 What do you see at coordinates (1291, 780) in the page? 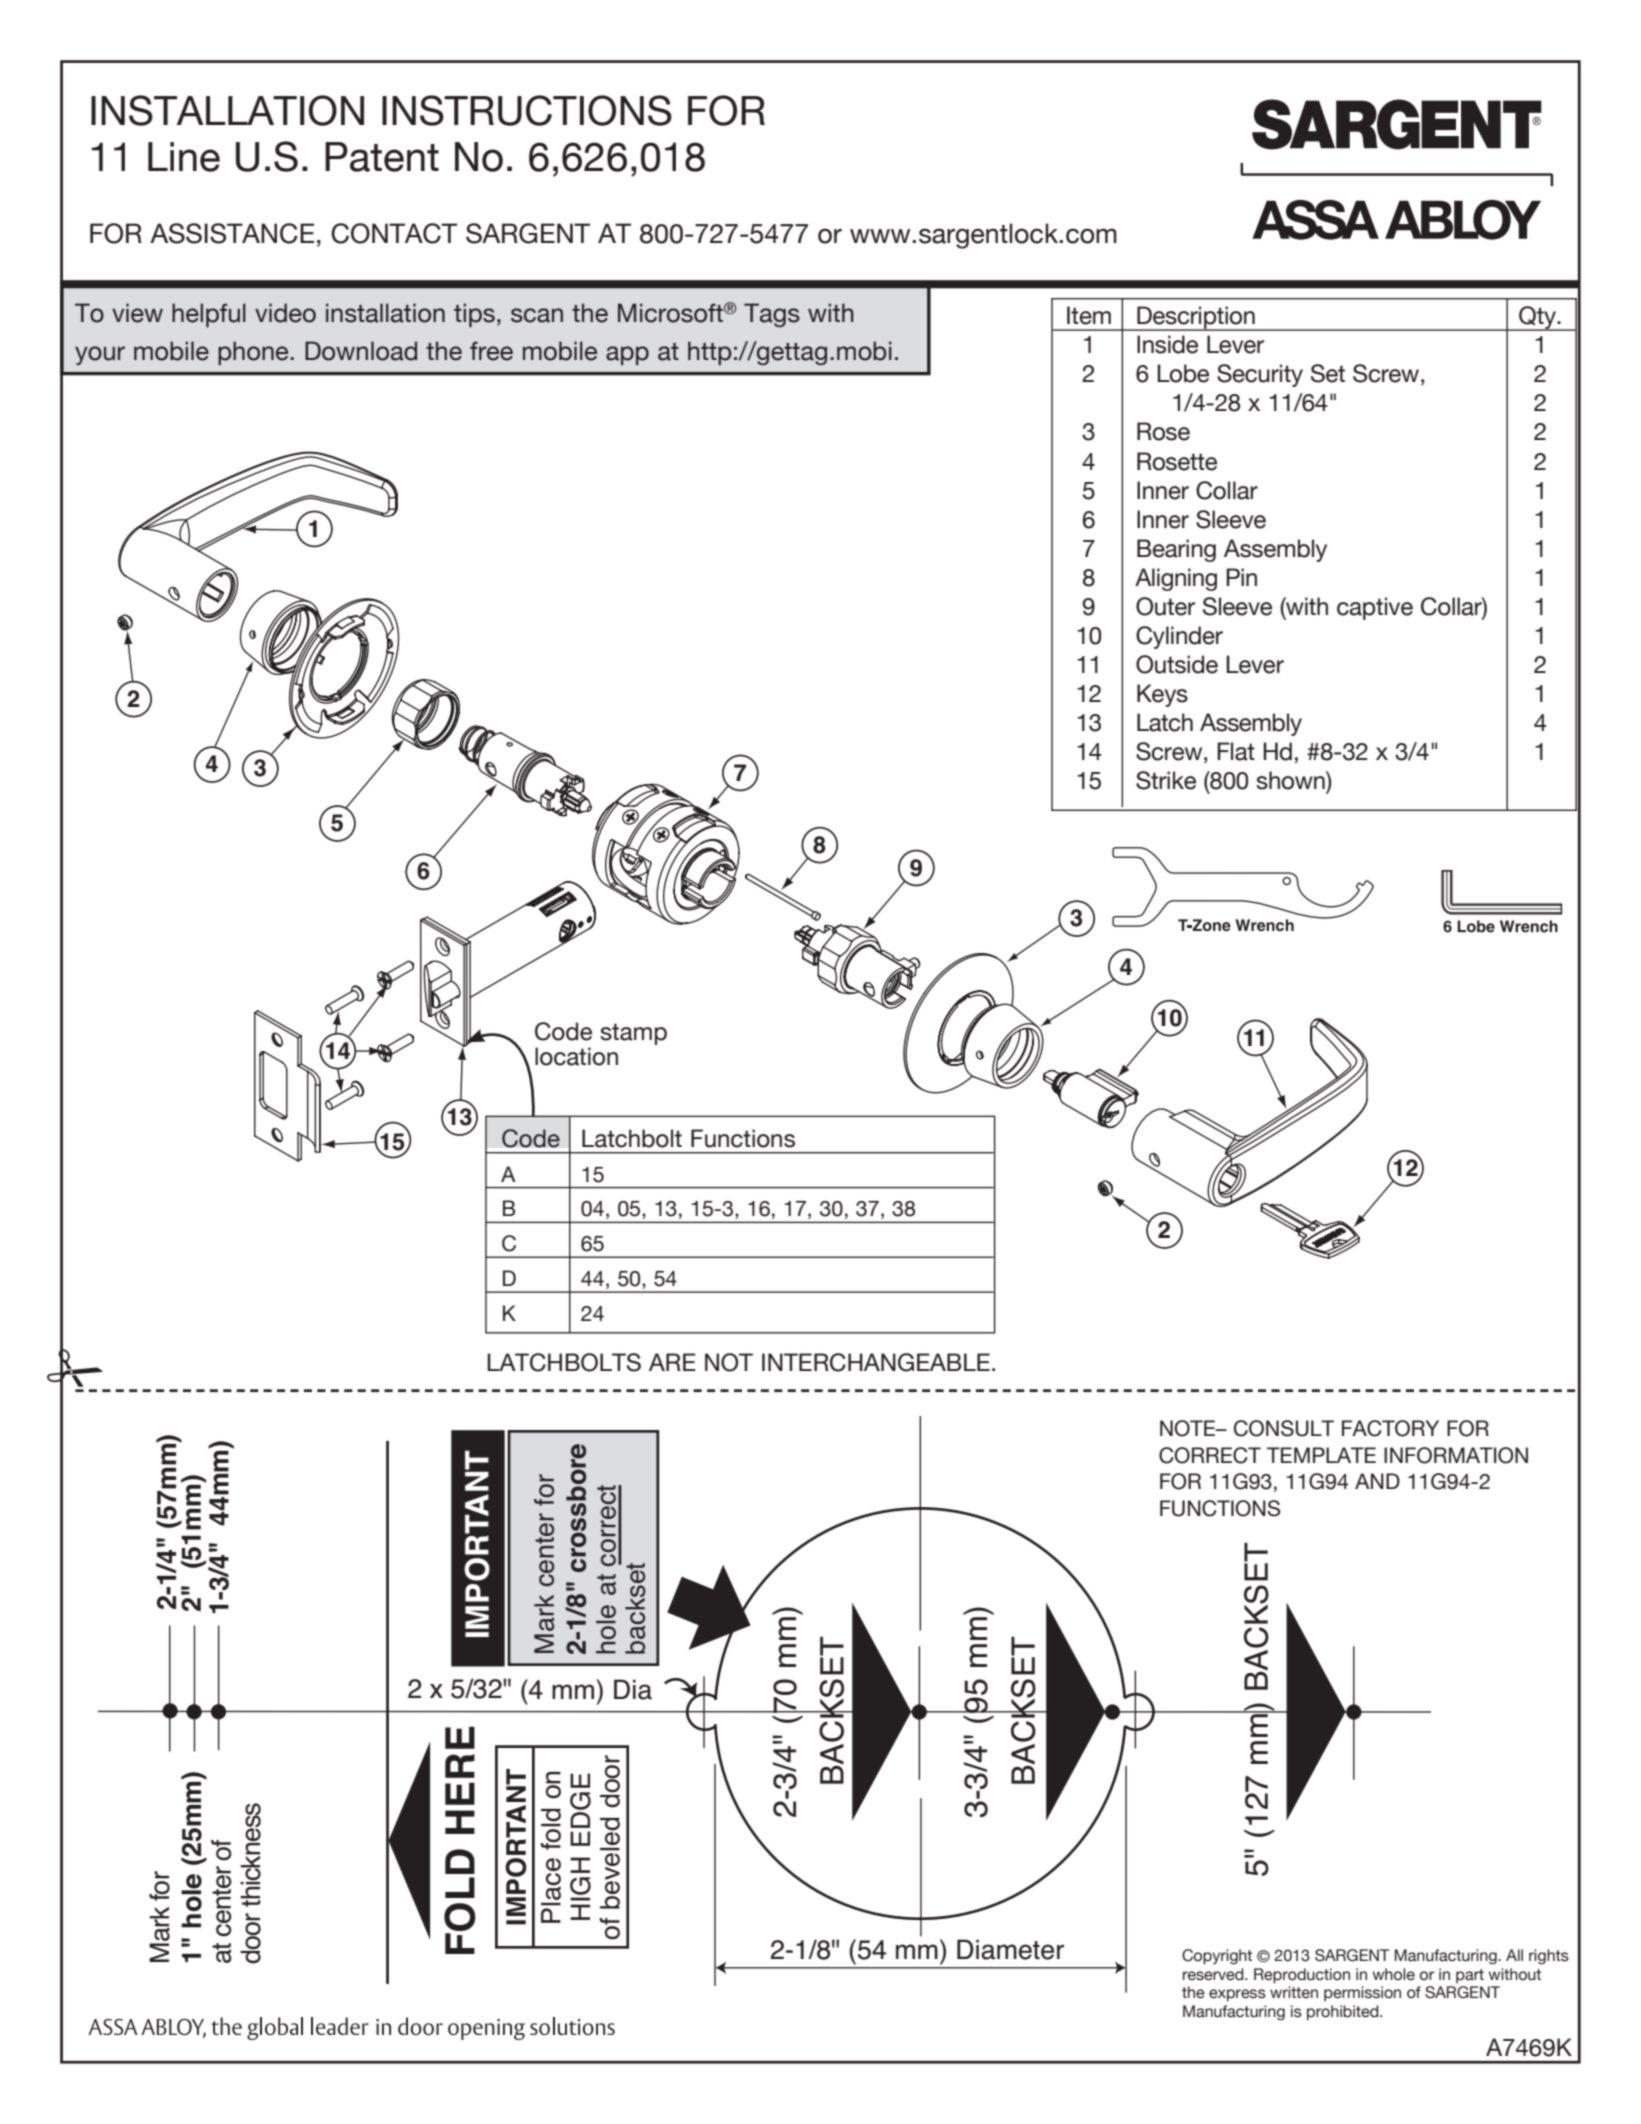
I see `shown` at bounding box center [1291, 780].
